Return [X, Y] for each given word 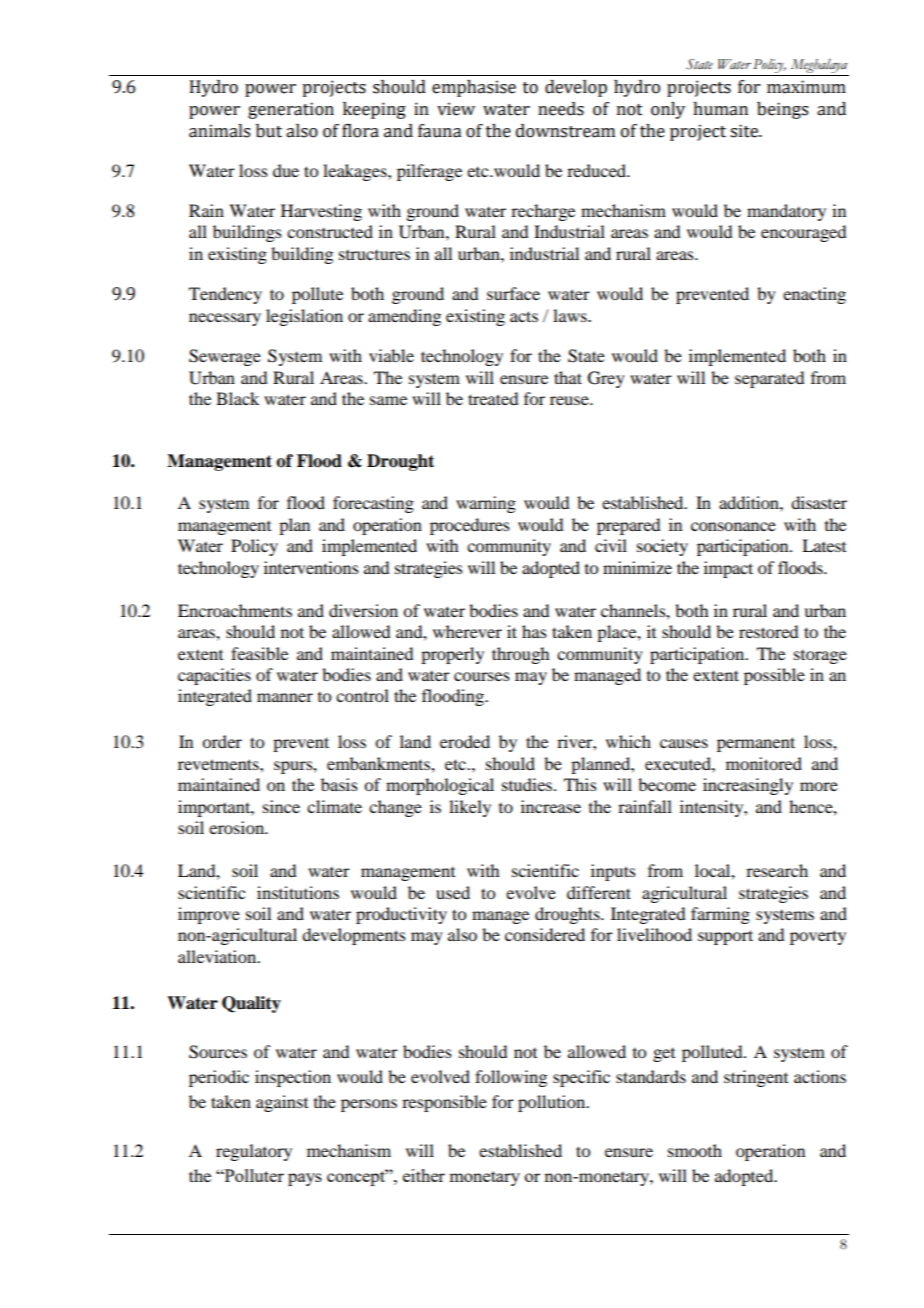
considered [545, 934]
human [720, 109]
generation [291, 110]
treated [493, 398]
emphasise [474, 88]
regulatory [254, 1152]
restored [768, 631]
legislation [304, 317]
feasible [259, 653]
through [520, 655]
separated [769, 379]
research [777, 870]
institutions [298, 892]
